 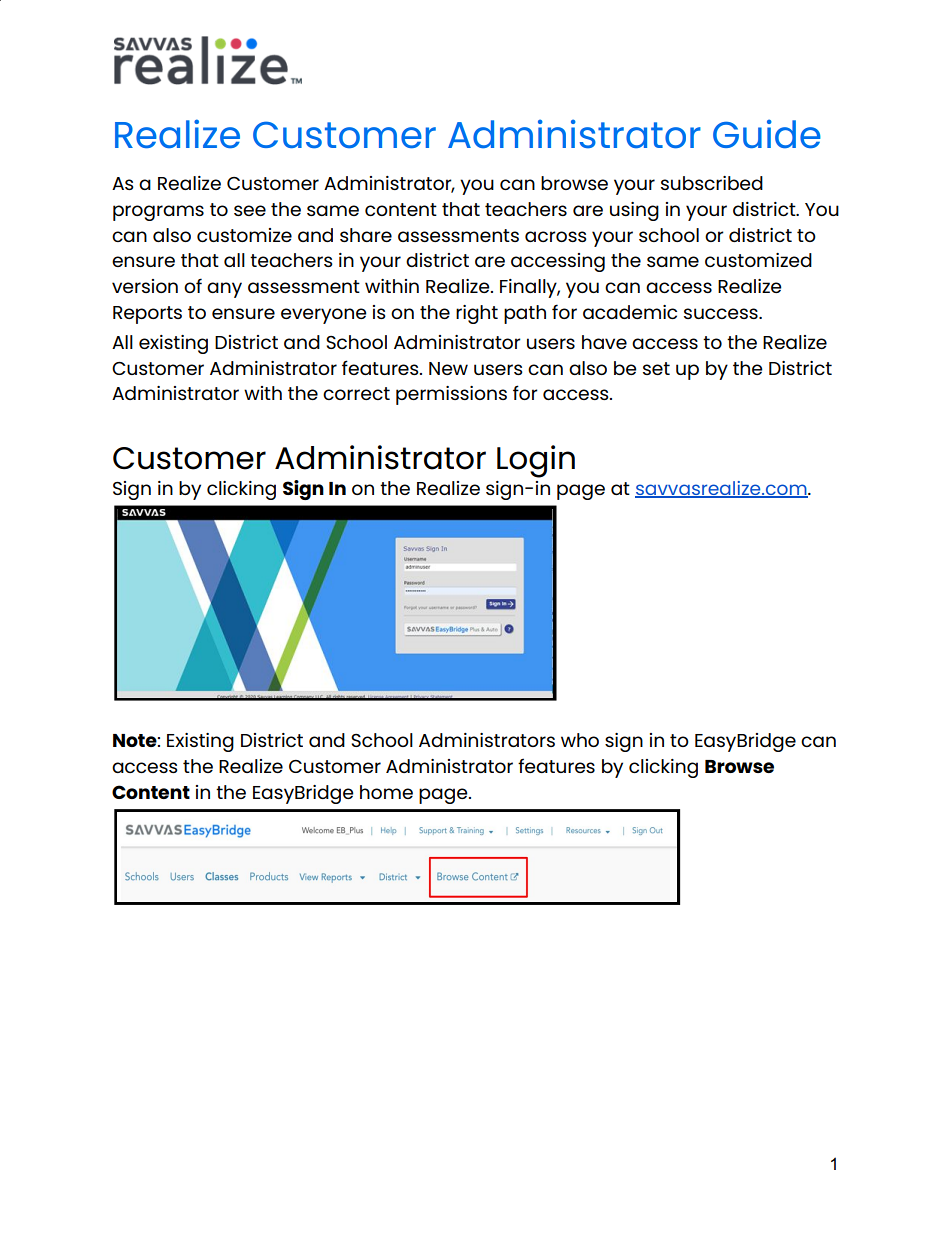 I want to click on have, so click(x=604, y=342).
